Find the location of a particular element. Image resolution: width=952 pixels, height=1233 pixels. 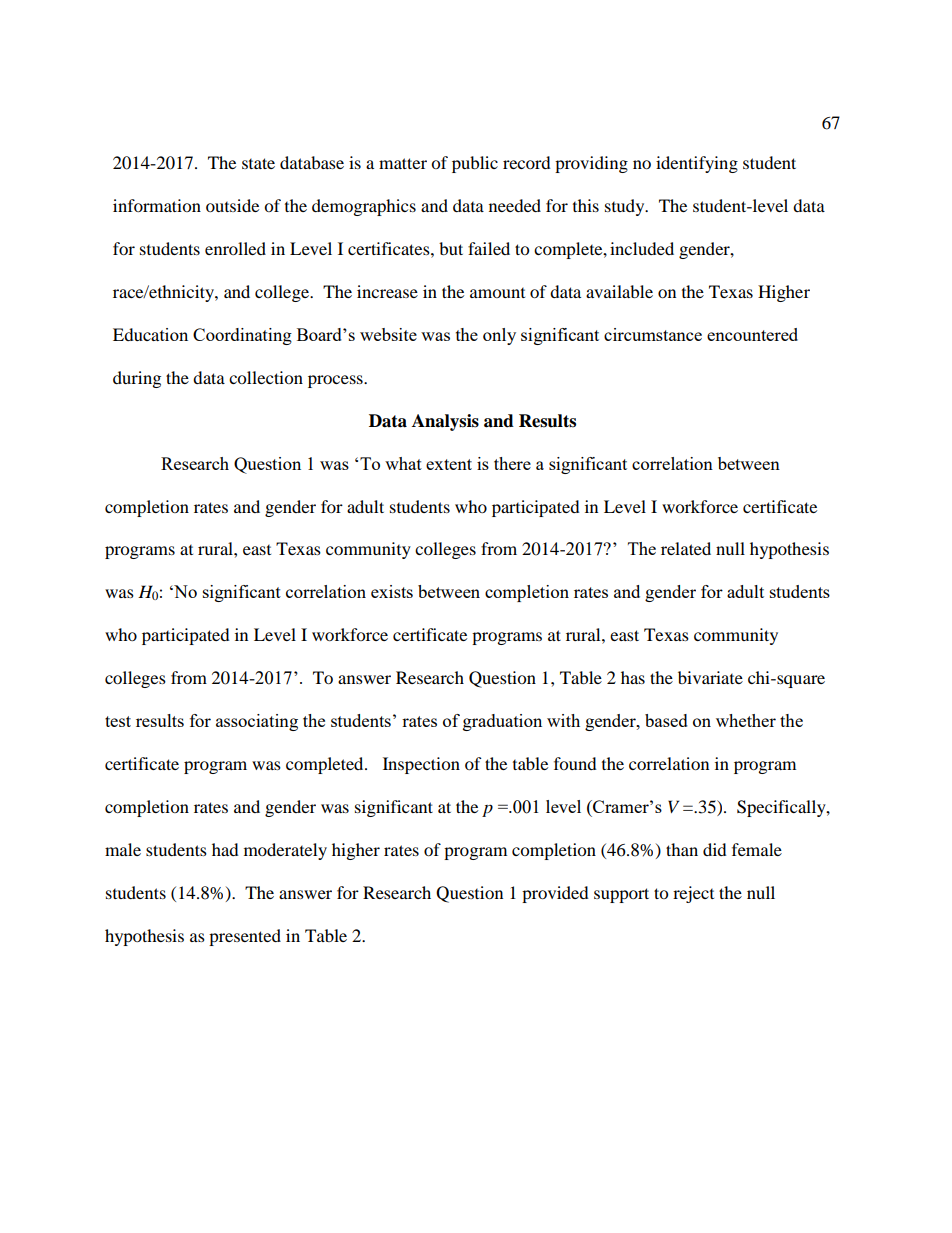

information is located at coordinates (157, 205).
